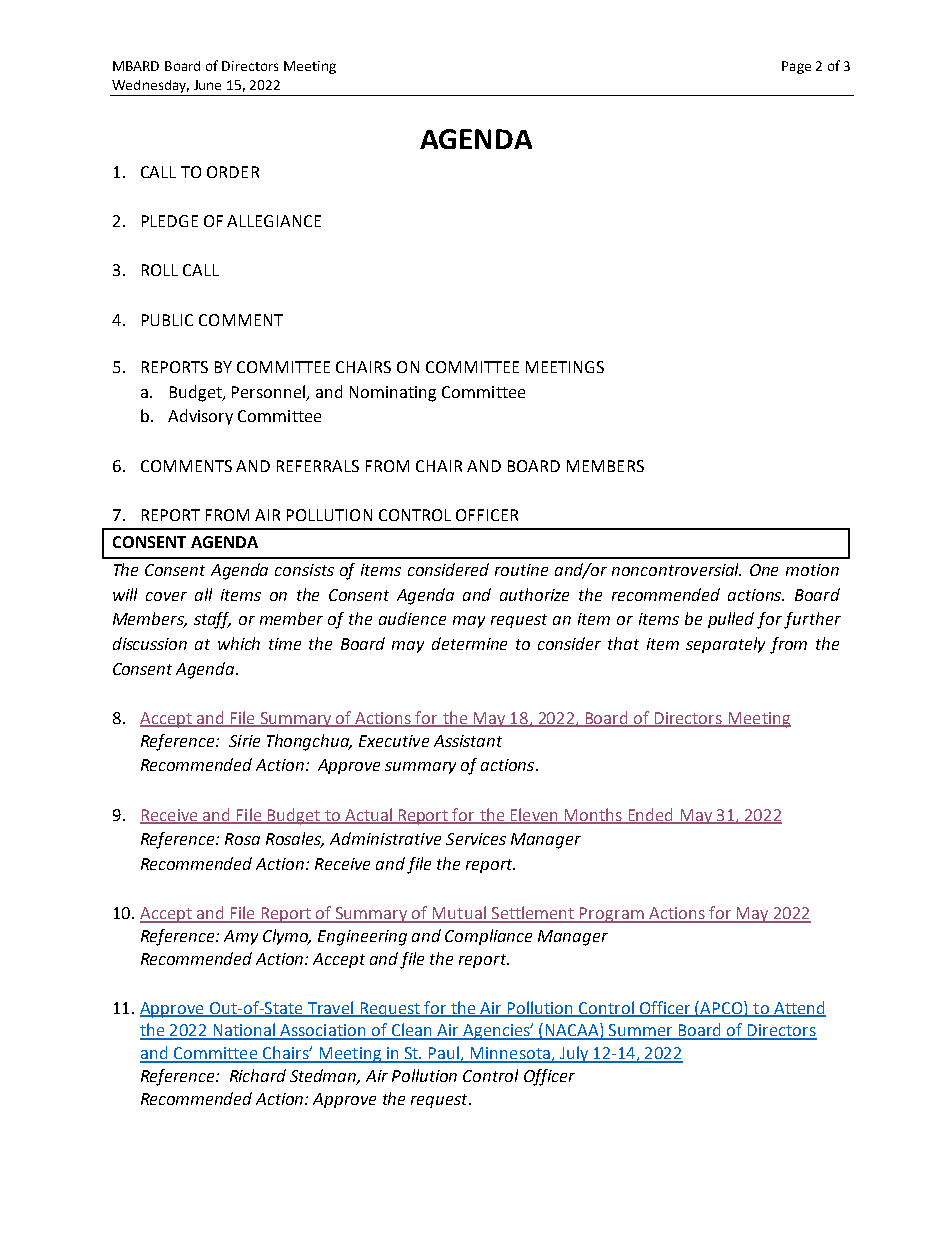 This page has width=952, height=1233. I want to click on separately, so click(725, 645).
